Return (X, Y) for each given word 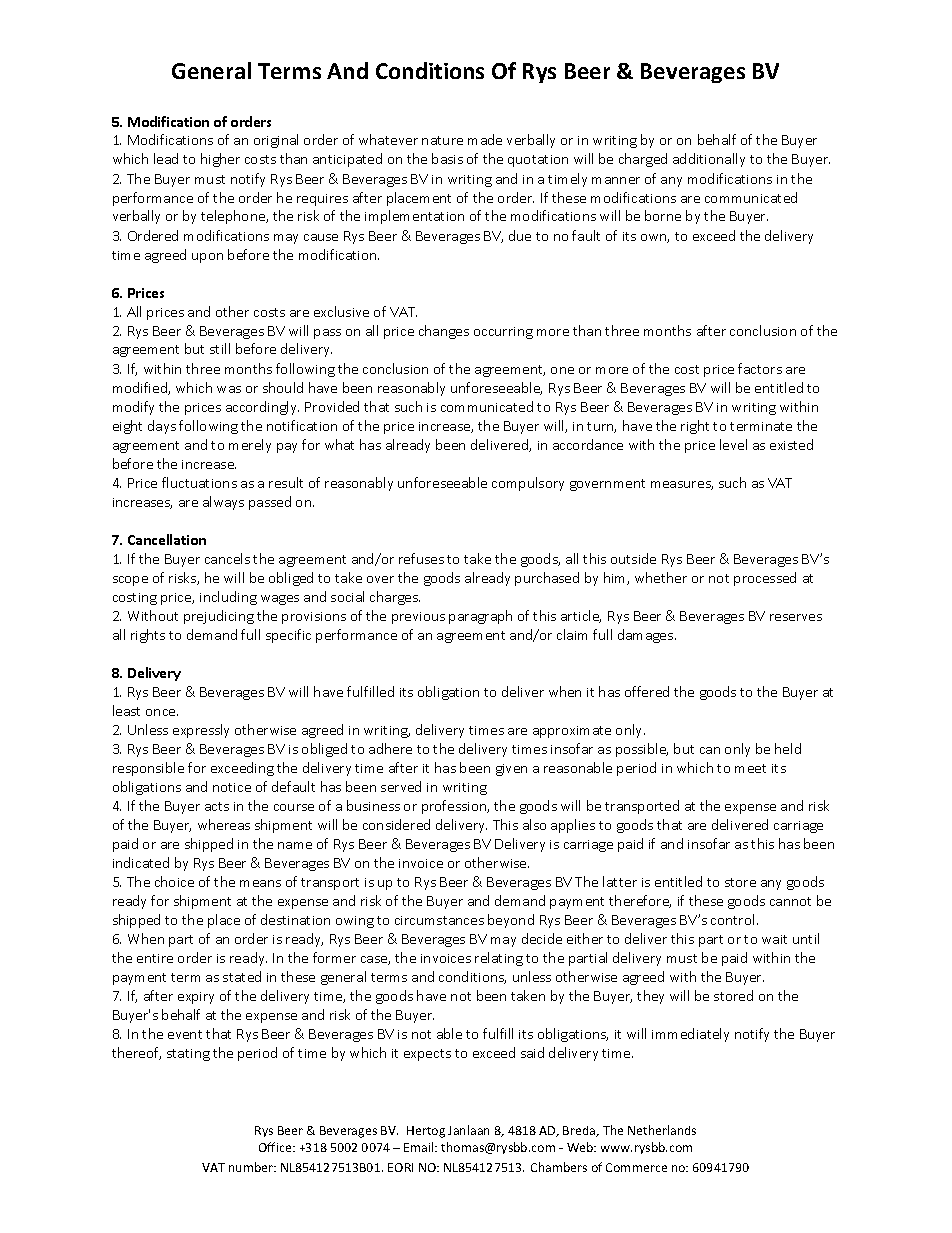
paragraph (480, 617)
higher (220, 160)
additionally (709, 160)
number (252, 1167)
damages (647, 636)
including (228, 598)
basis (447, 158)
